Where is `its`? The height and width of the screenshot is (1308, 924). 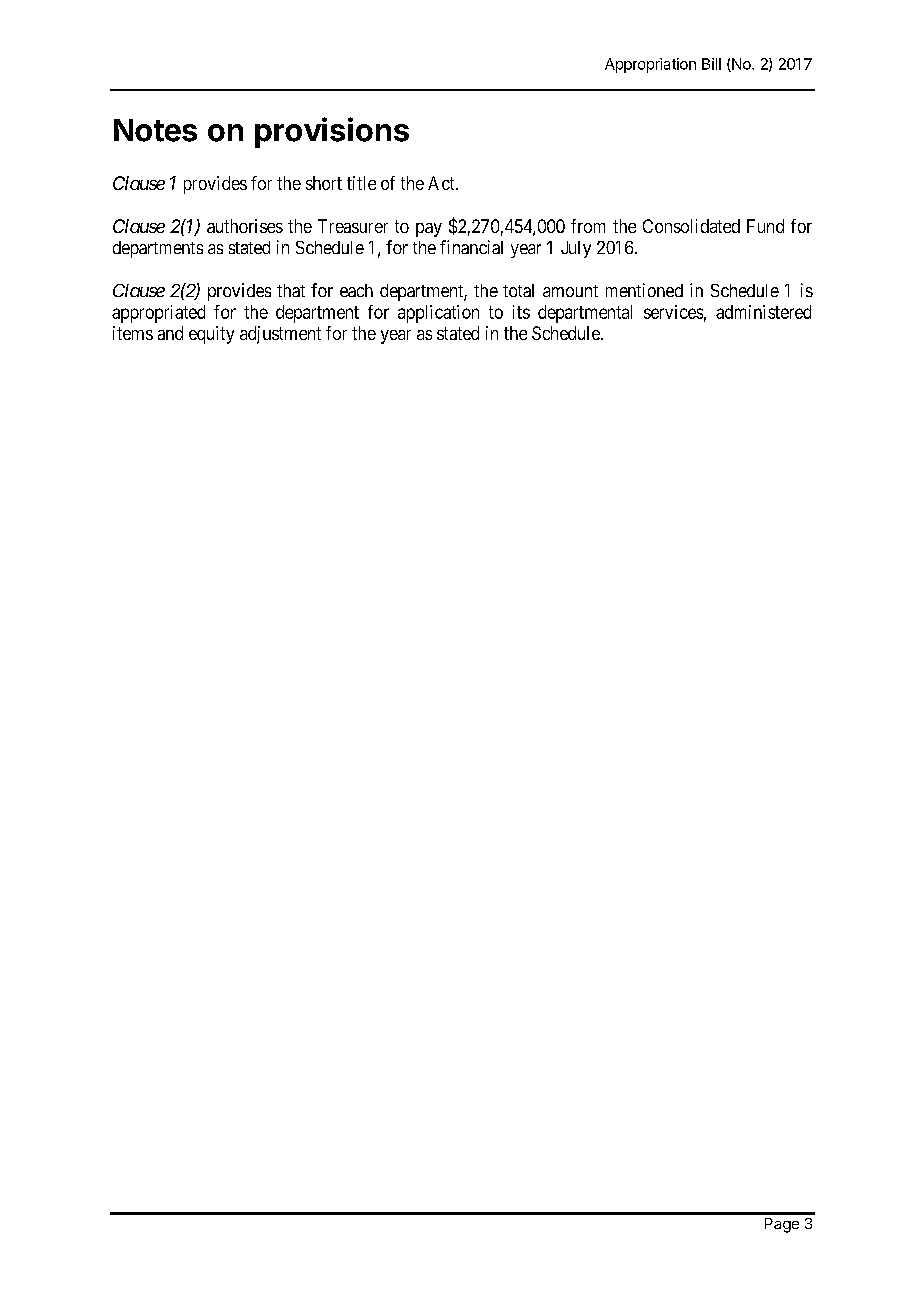
its is located at coordinates (521, 312).
